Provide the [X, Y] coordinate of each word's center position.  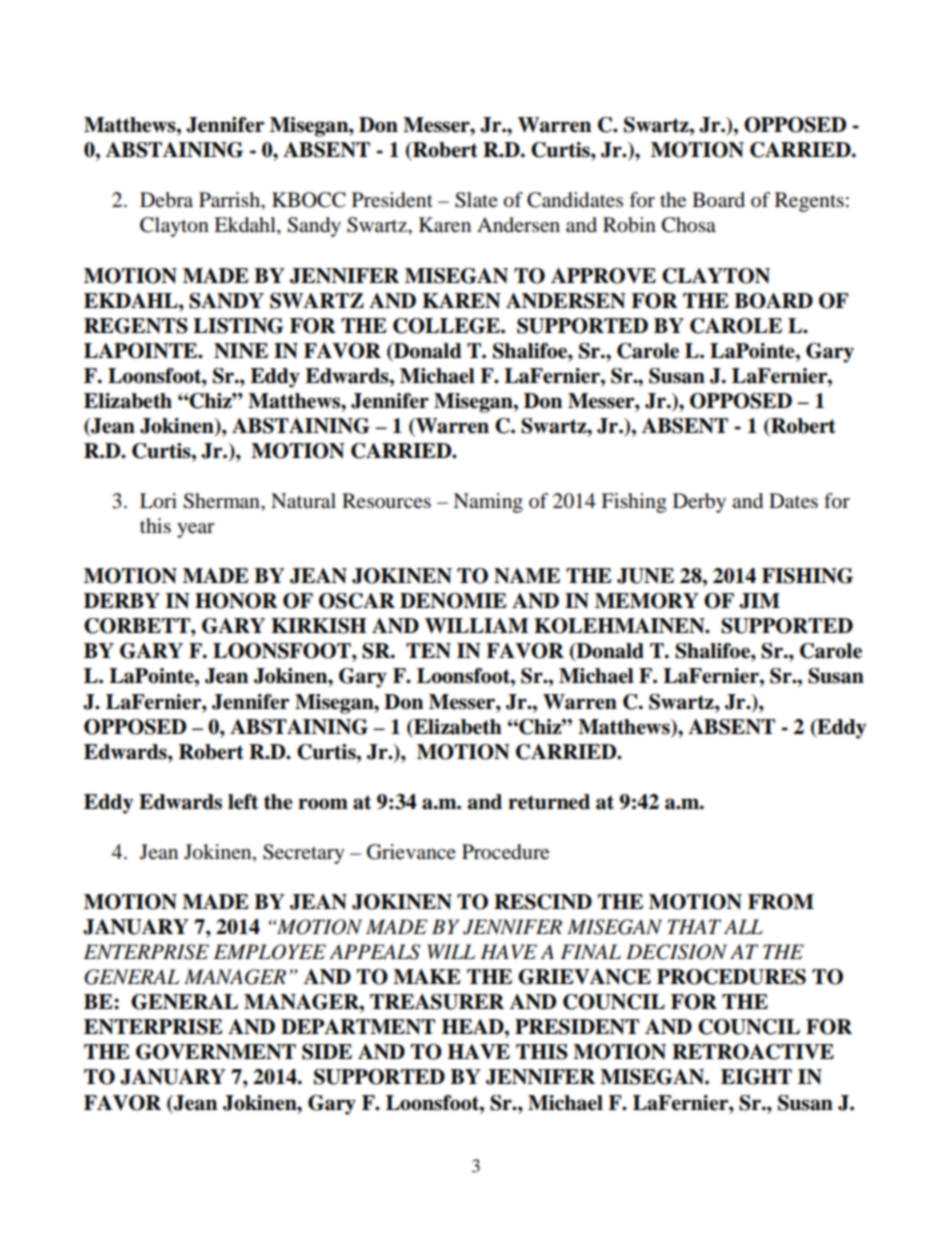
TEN [428, 651]
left [243, 802]
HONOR [236, 601]
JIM [759, 601]
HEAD [473, 1026]
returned [549, 802]
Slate [476, 200]
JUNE [645, 576]
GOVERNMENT [216, 1052]
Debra [166, 200]
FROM [781, 902]
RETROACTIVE [753, 1052]
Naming [488, 503]
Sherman [222, 501]
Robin [629, 225]
